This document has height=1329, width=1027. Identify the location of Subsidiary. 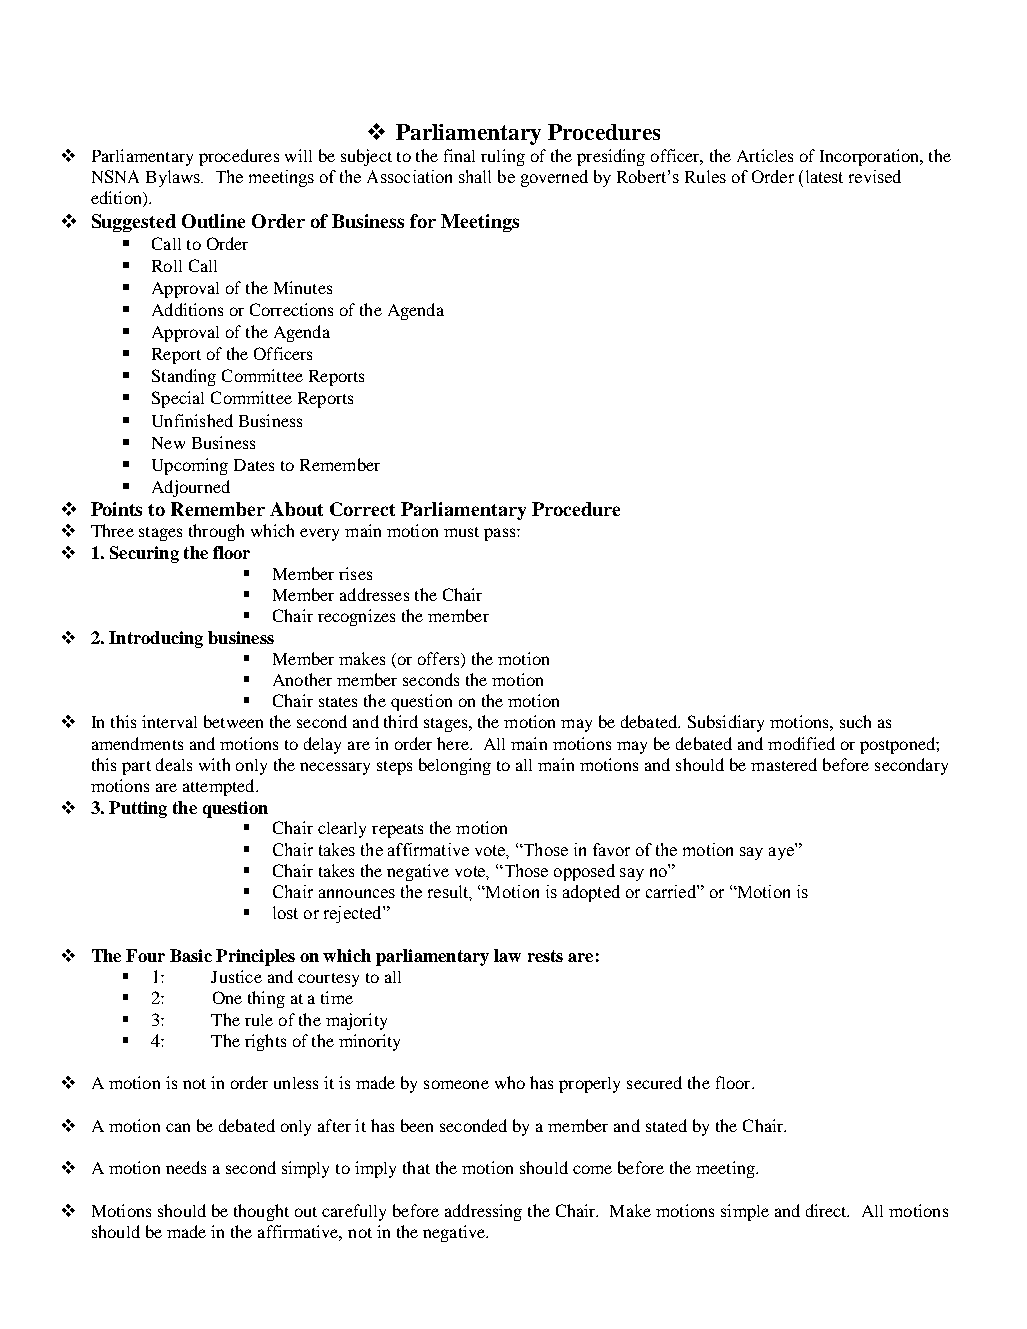
(726, 723).
